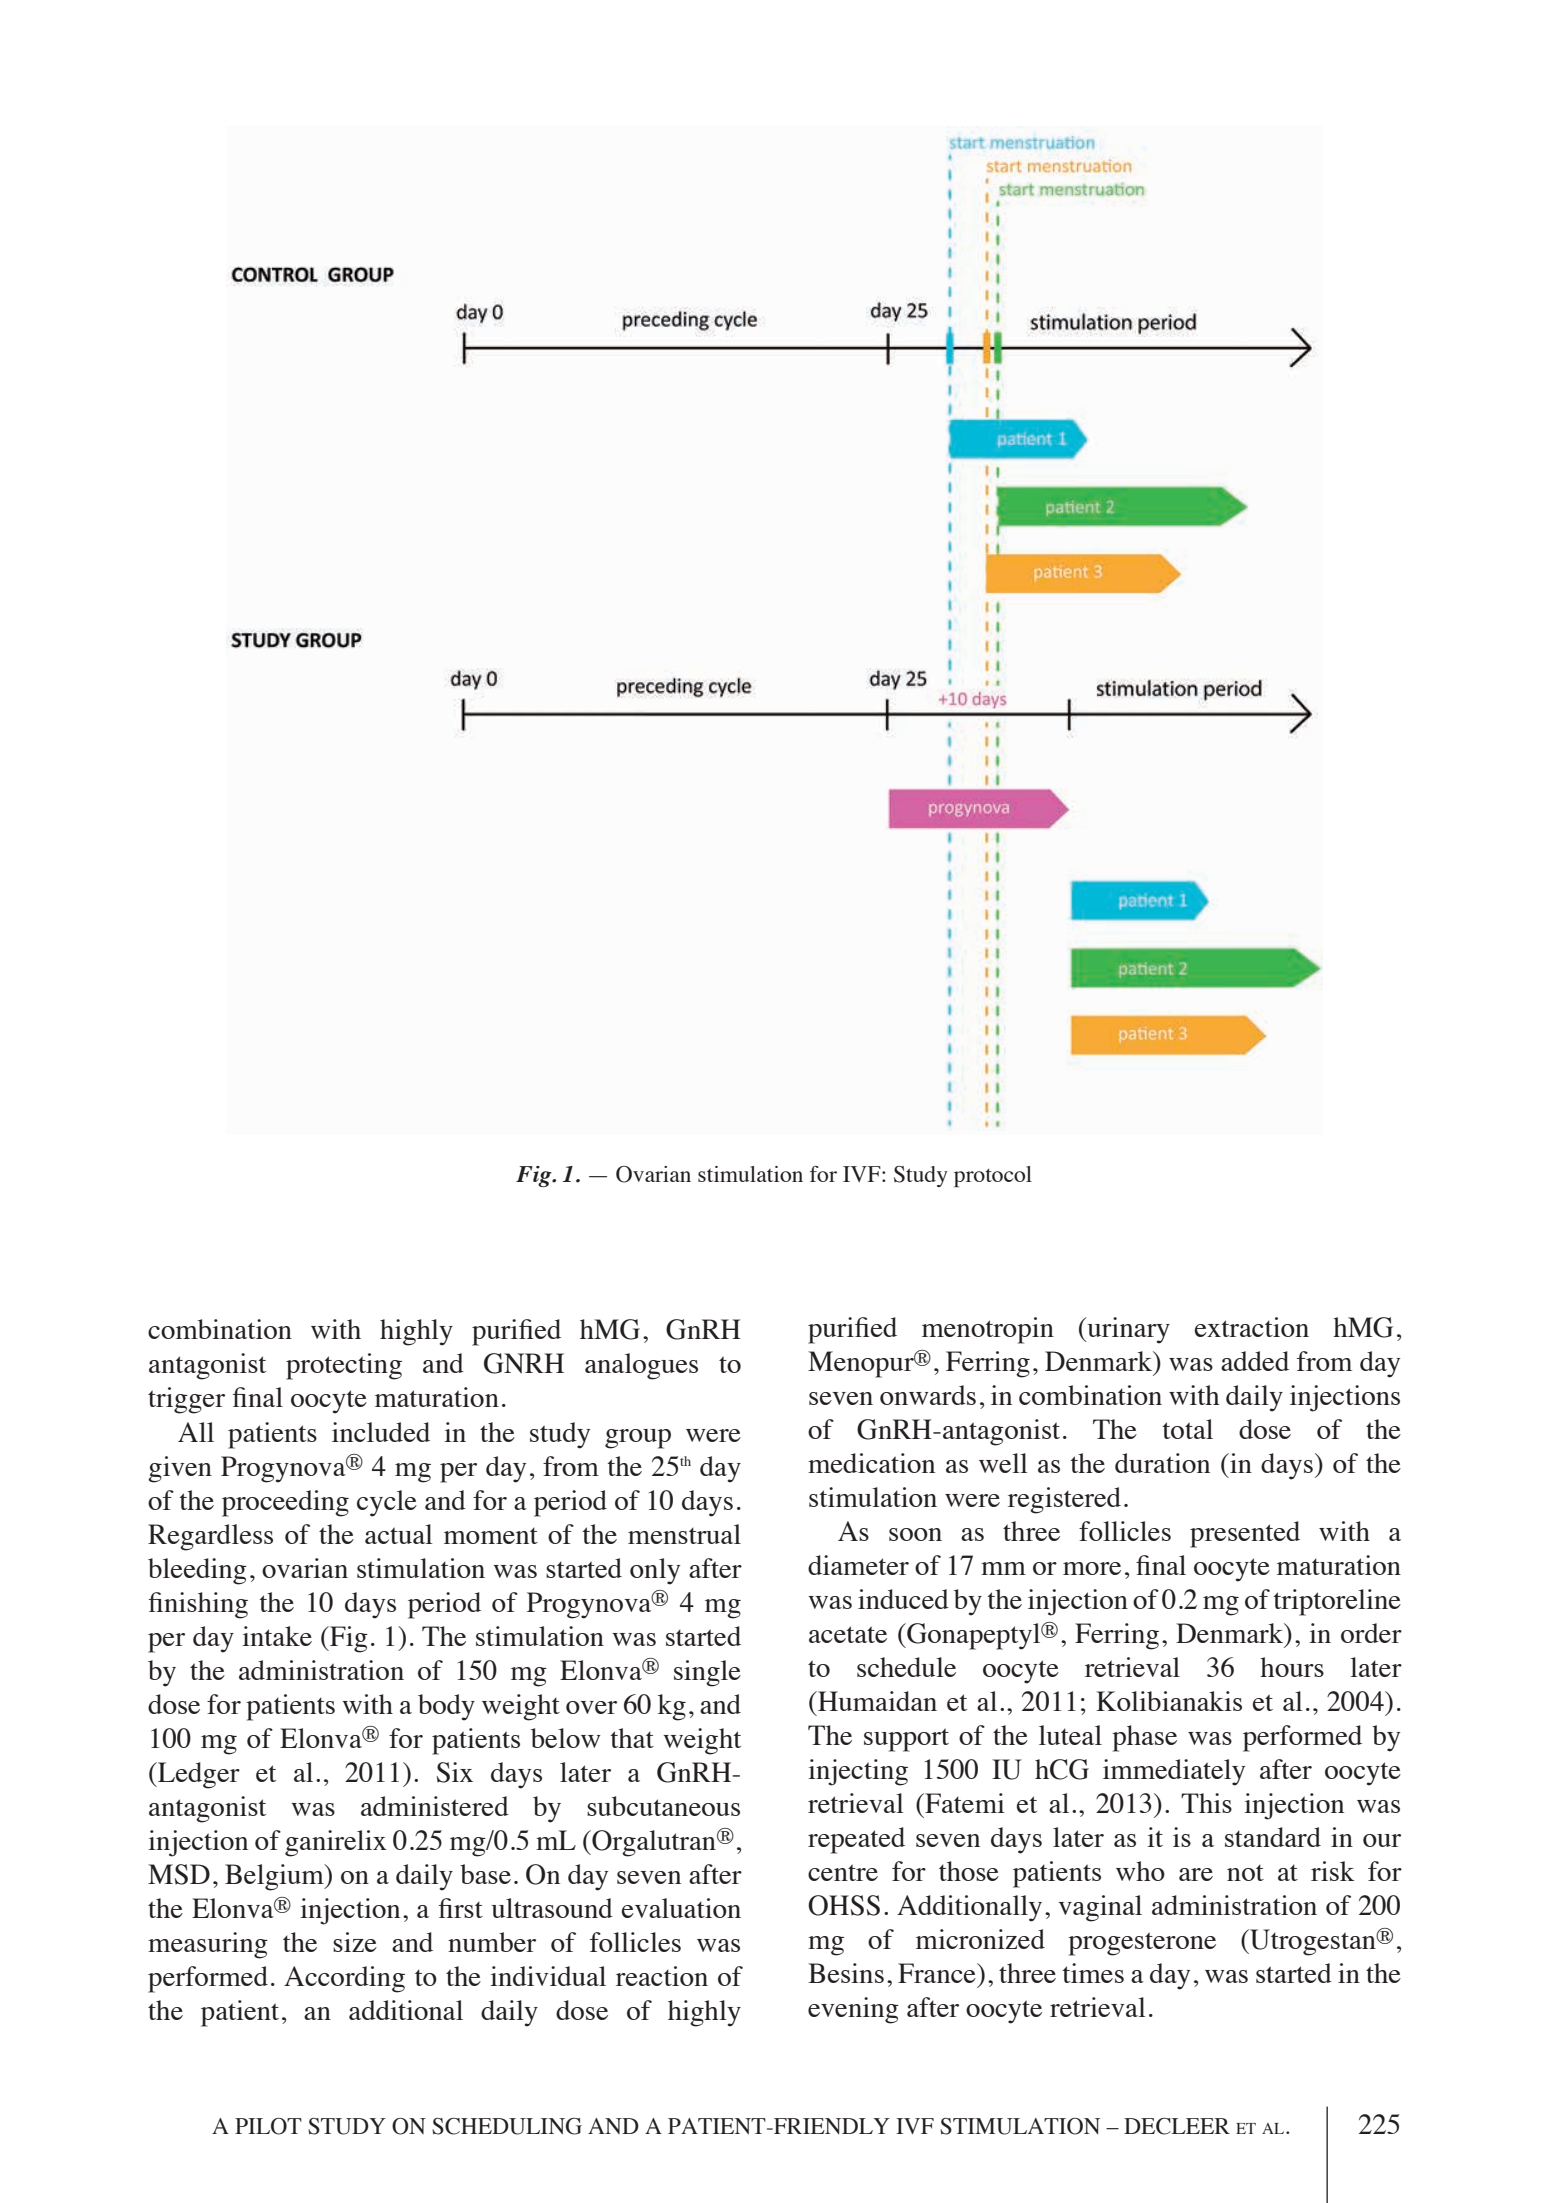 The width and height of the screenshot is (1557, 2203). What do you see at coordinates (268, 2126) in the screenshot?
I see `PILOT` at bounding box center [268, 2126].
